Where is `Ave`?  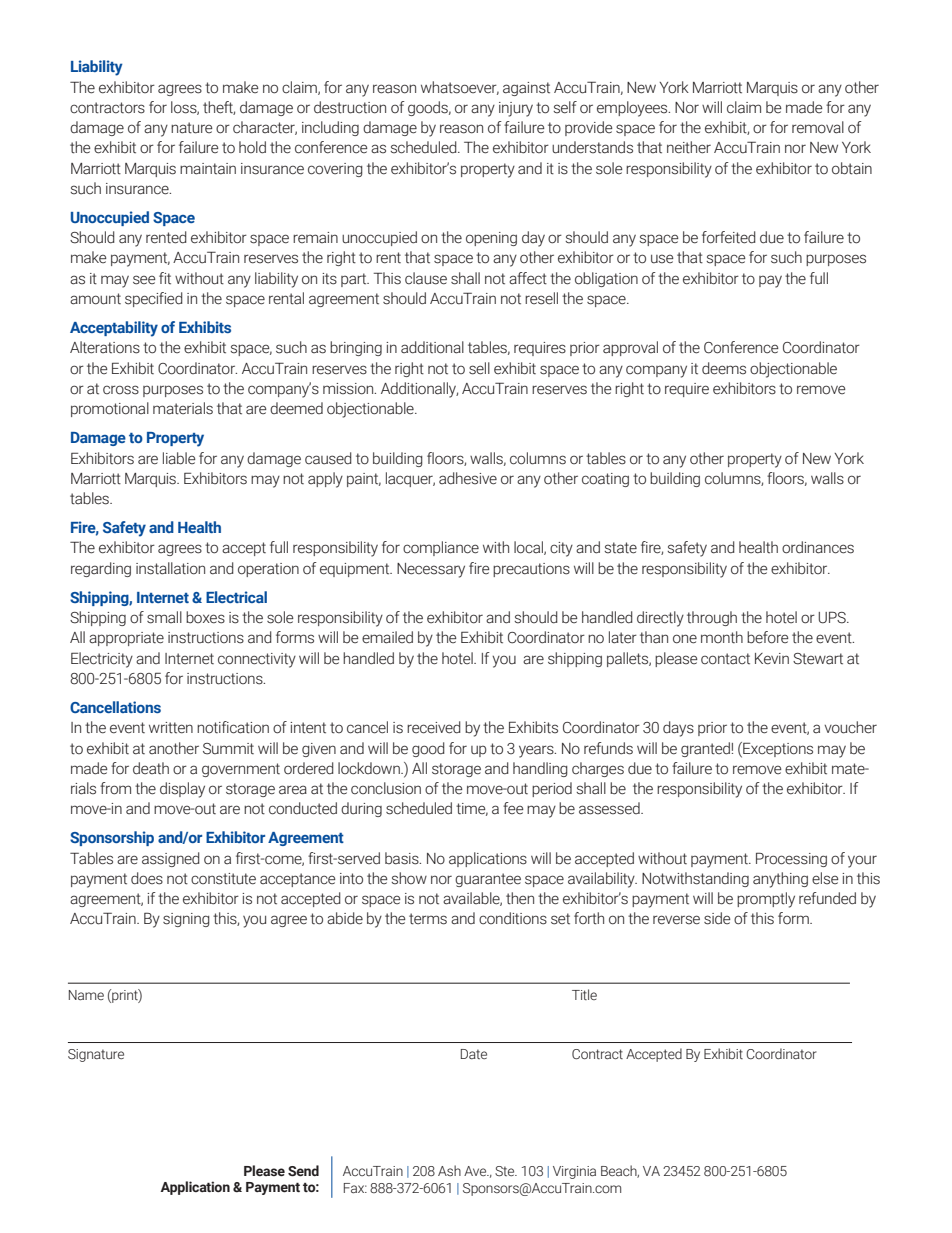
Ave is located at coordinates (476, 1171).
